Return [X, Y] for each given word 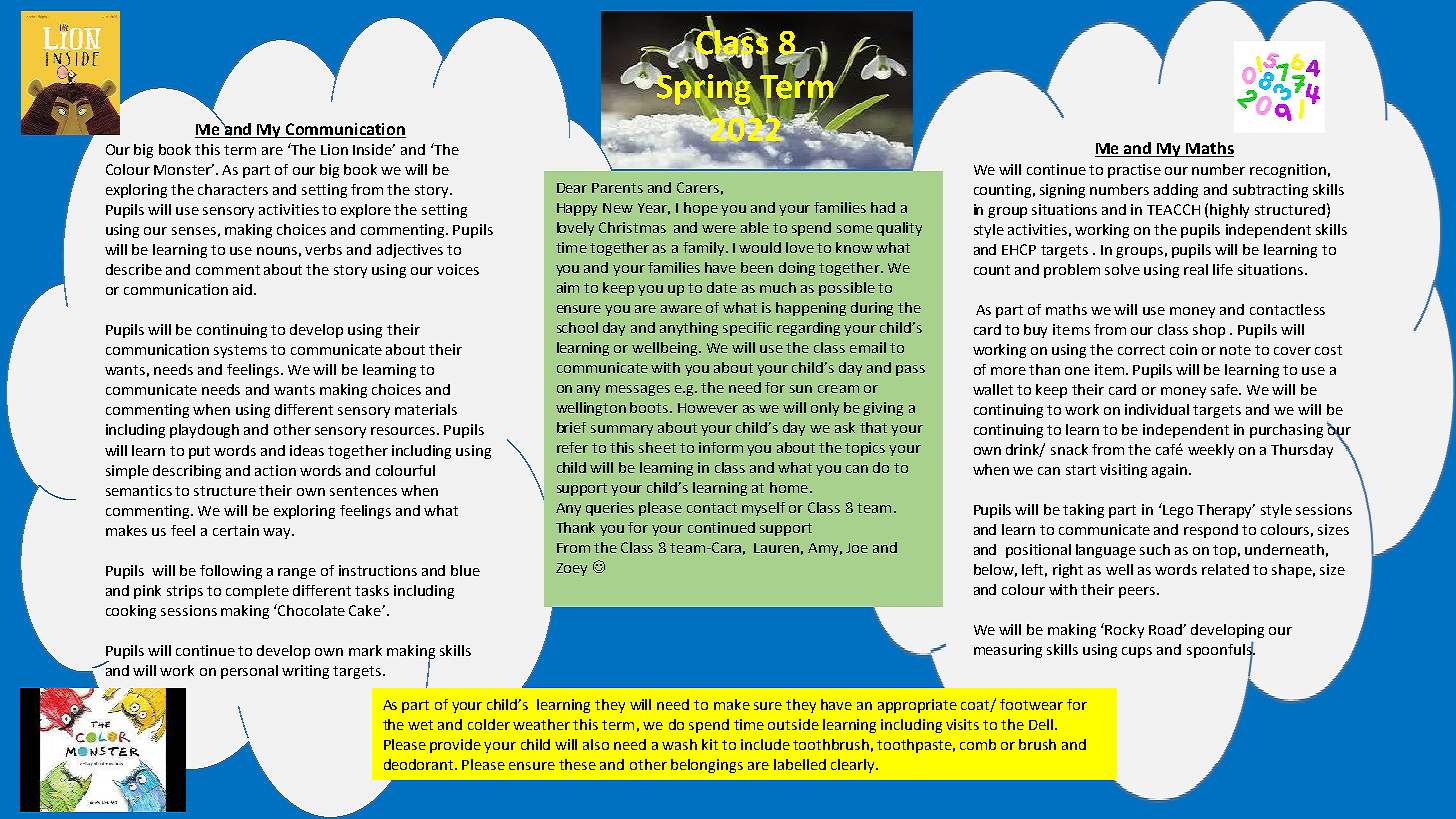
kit [710, 744]
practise [1134, 171]
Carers [698, 187]
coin [1183, 349]
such [1155, 549]
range [297, 573]
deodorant [420, 764]
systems [240, 351]
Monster [184, 169]
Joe [857, 548]
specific [748, 329]
